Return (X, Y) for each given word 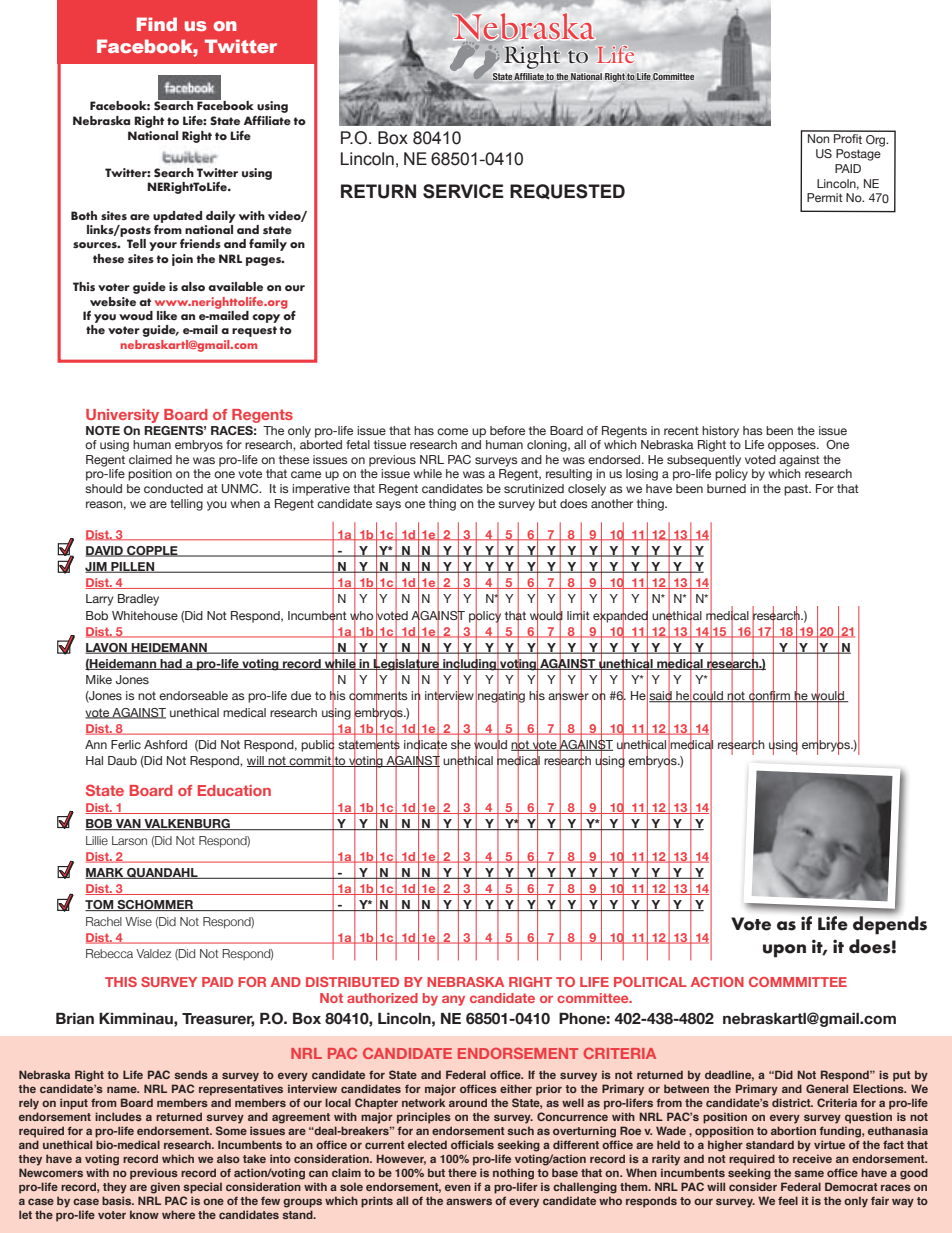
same (809, 1173)
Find (157, 24)
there (462, 1172)
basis (118, 1200)
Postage (858, 155)
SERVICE (463, 191)
